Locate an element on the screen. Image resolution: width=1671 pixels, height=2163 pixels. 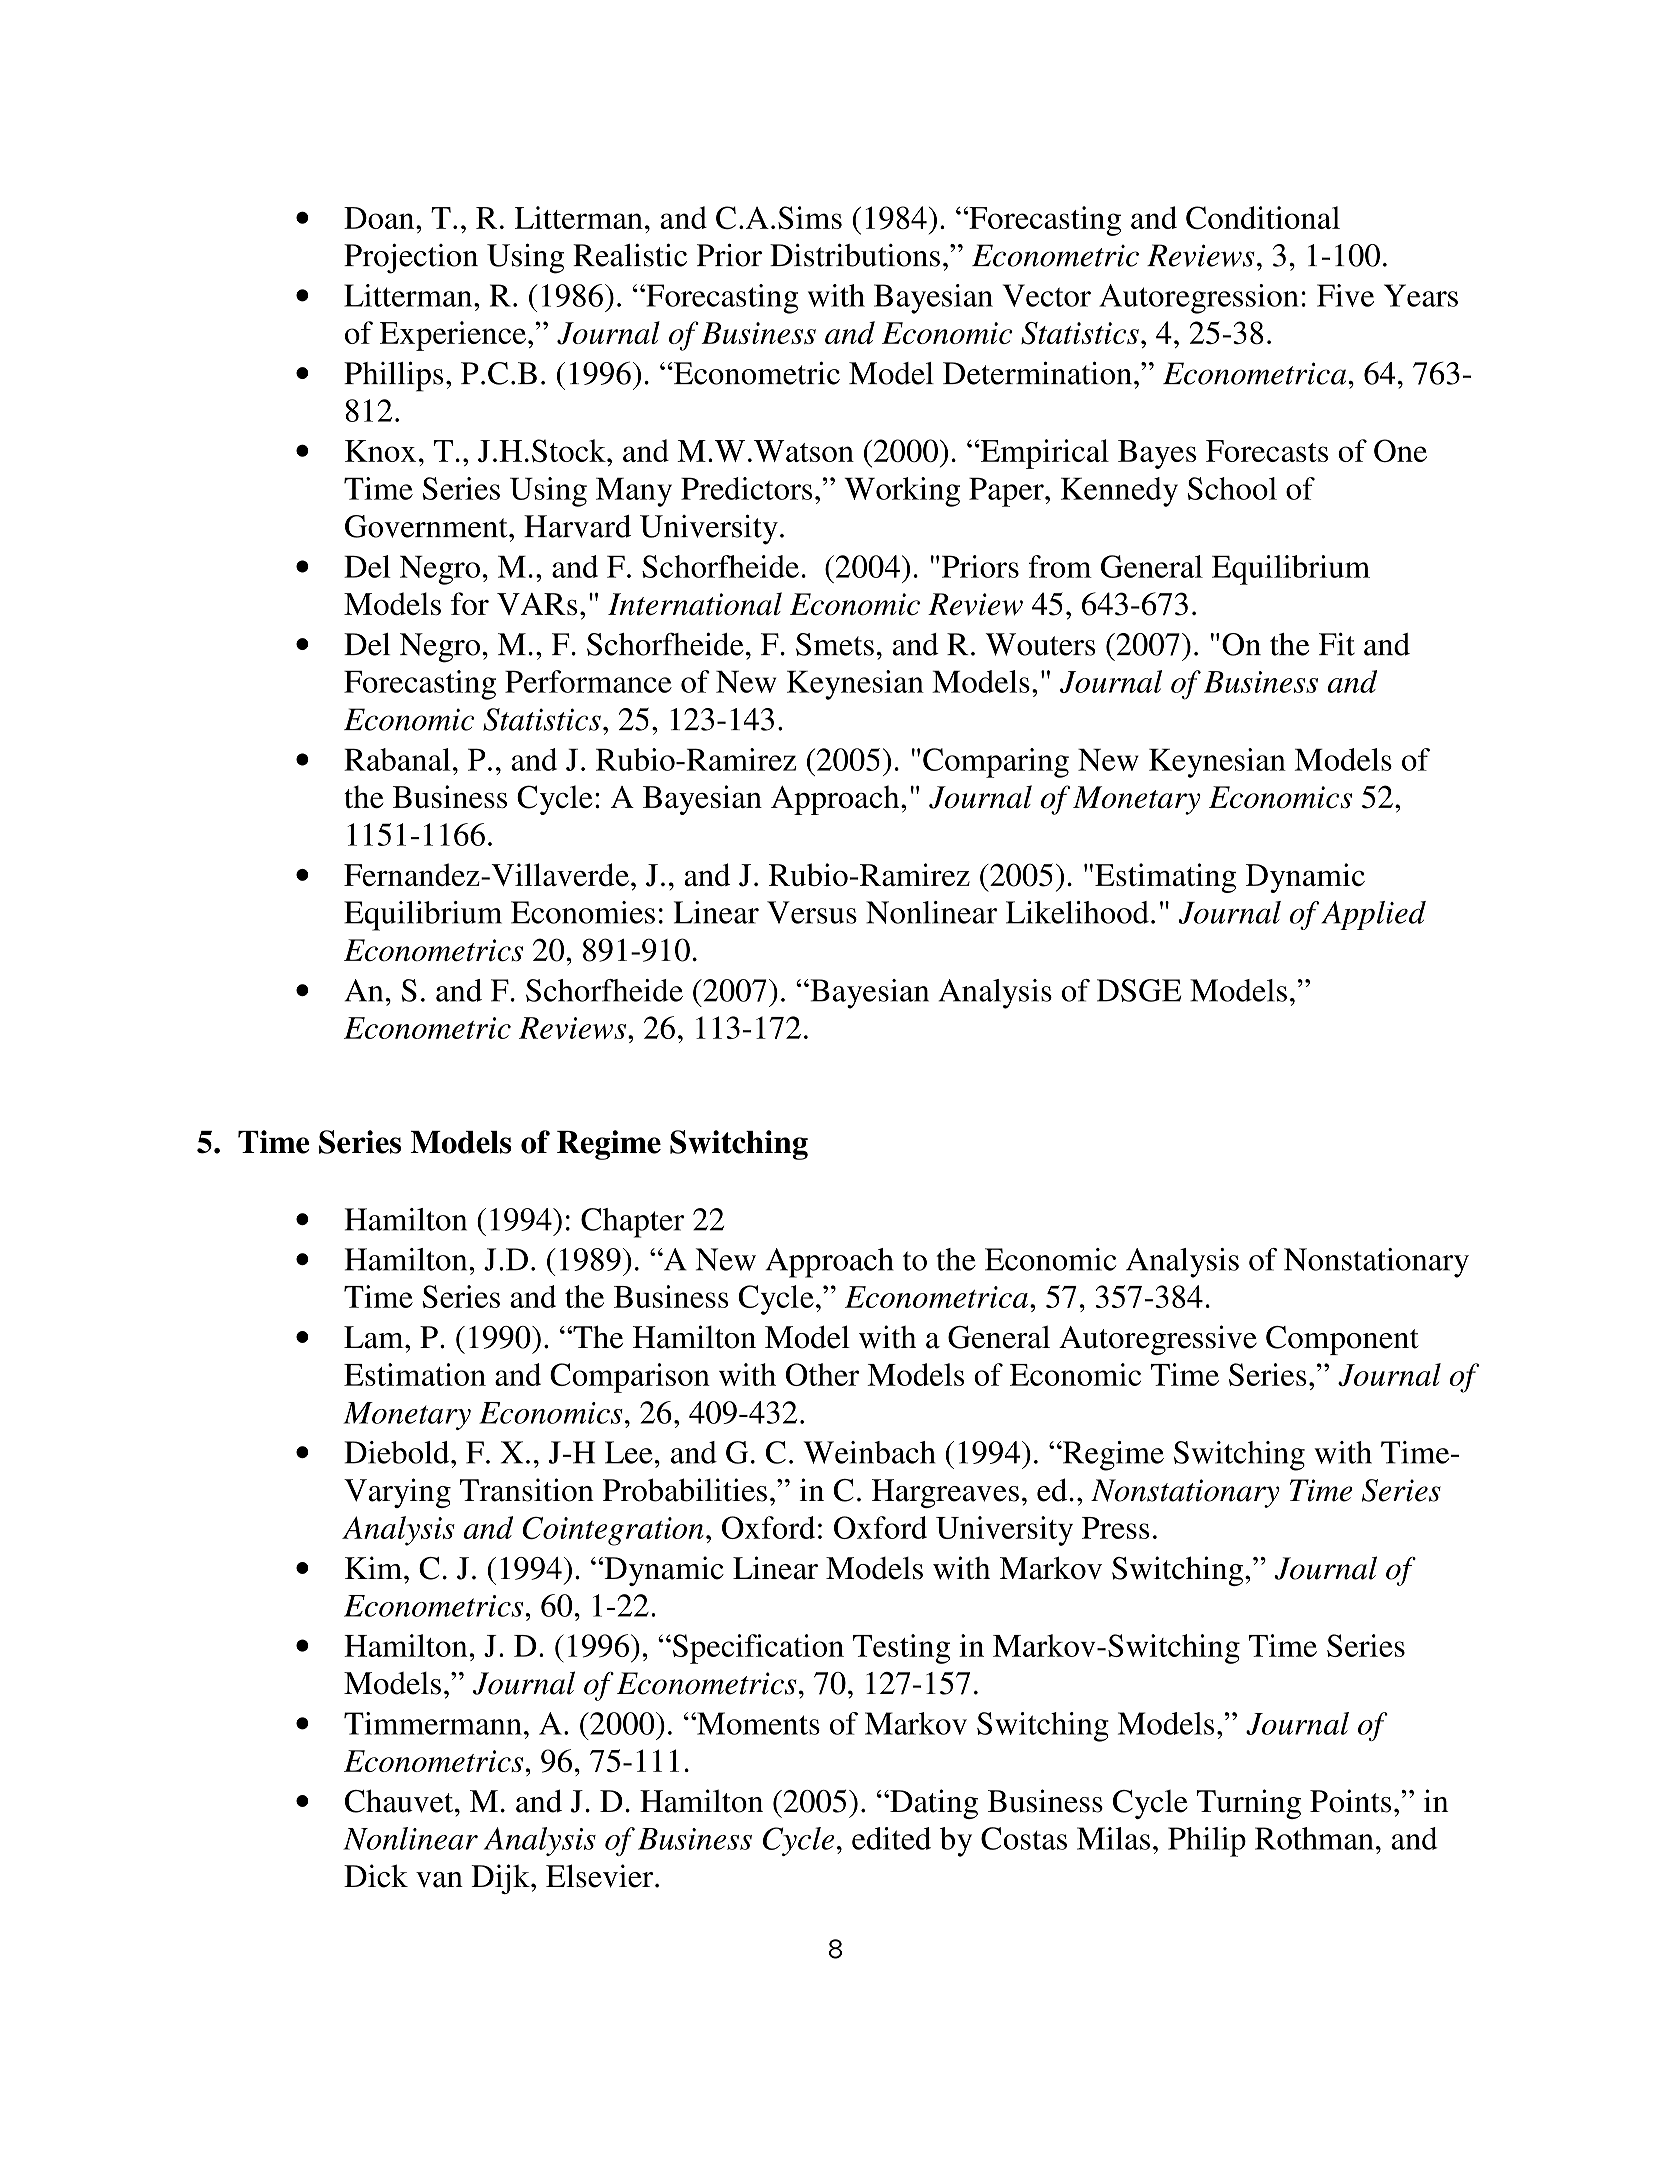
Versus is located at coordinates (812, 912).
